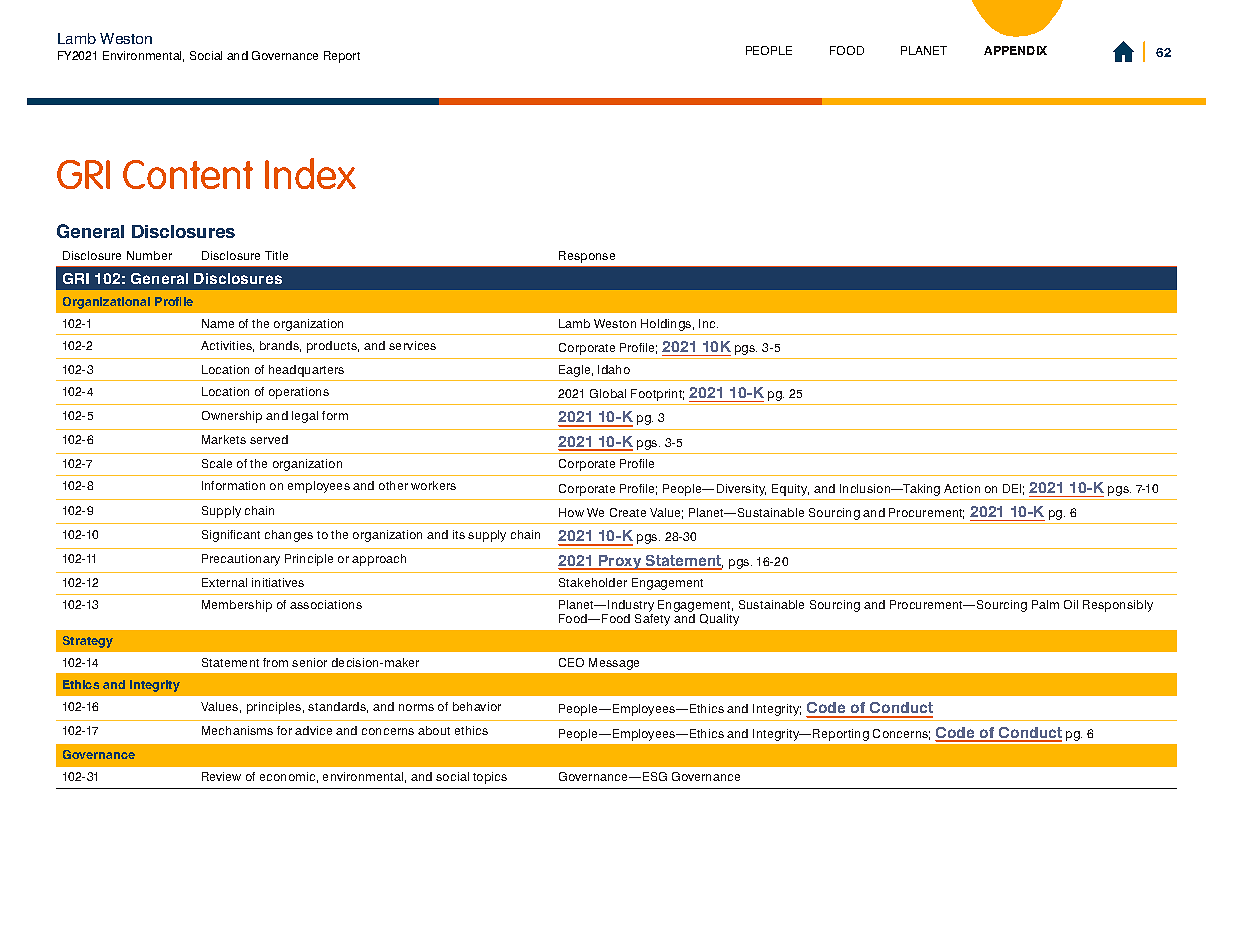 The height and width of the screenshot is (952, 1233). Describe the element at coordinates (232, 417) in the screenshot. I see `Ownership` at that location.
